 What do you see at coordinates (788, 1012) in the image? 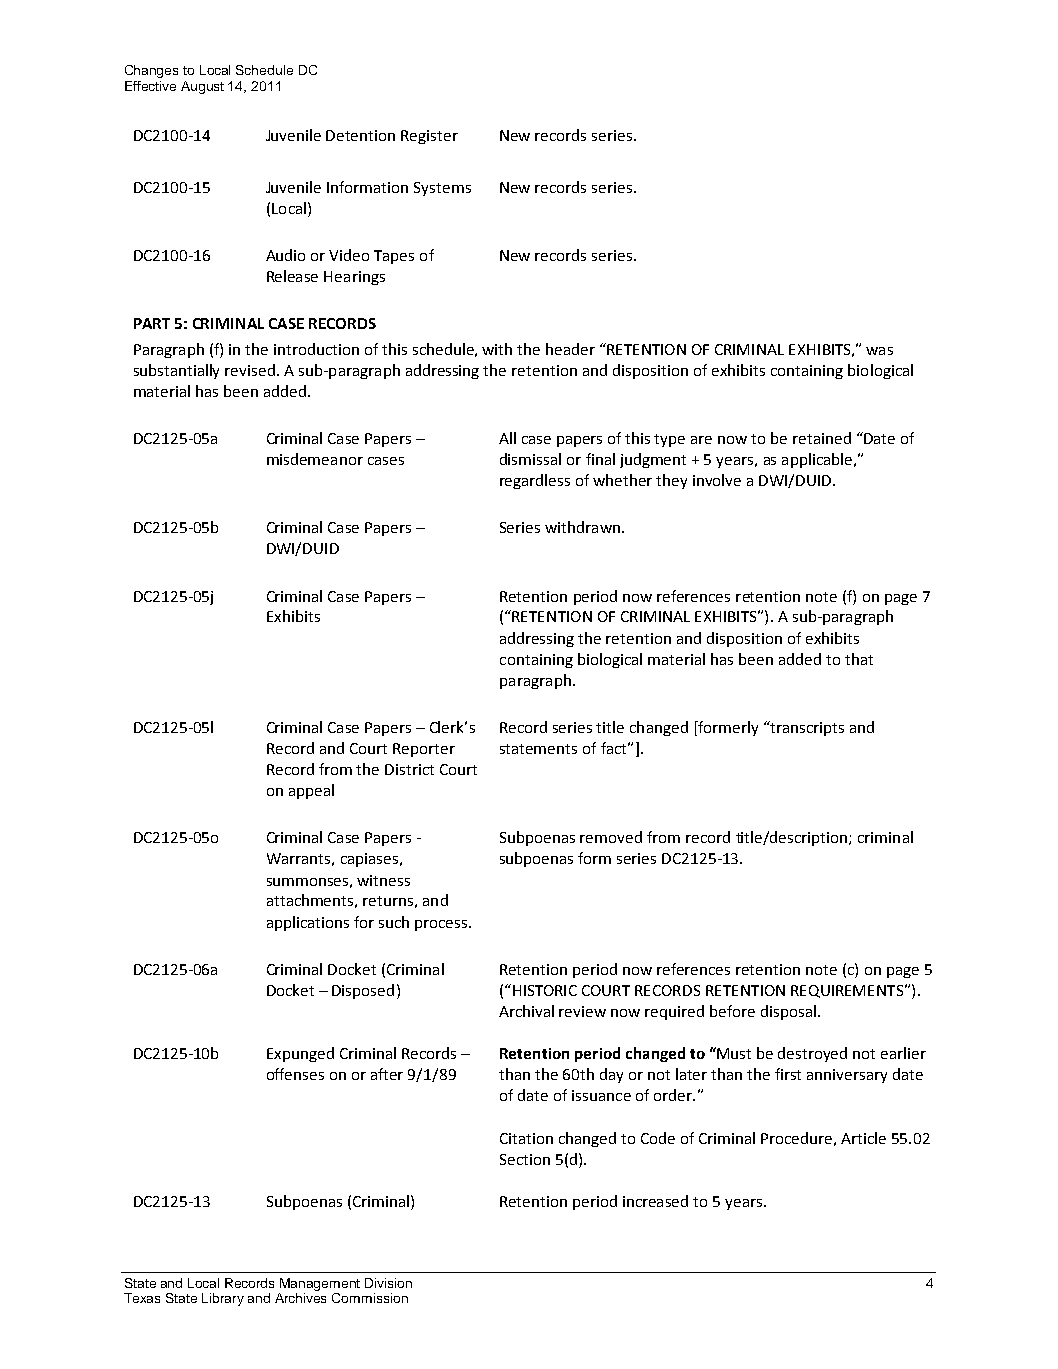
I see `disposal` at bounding box center [788, 1012].
